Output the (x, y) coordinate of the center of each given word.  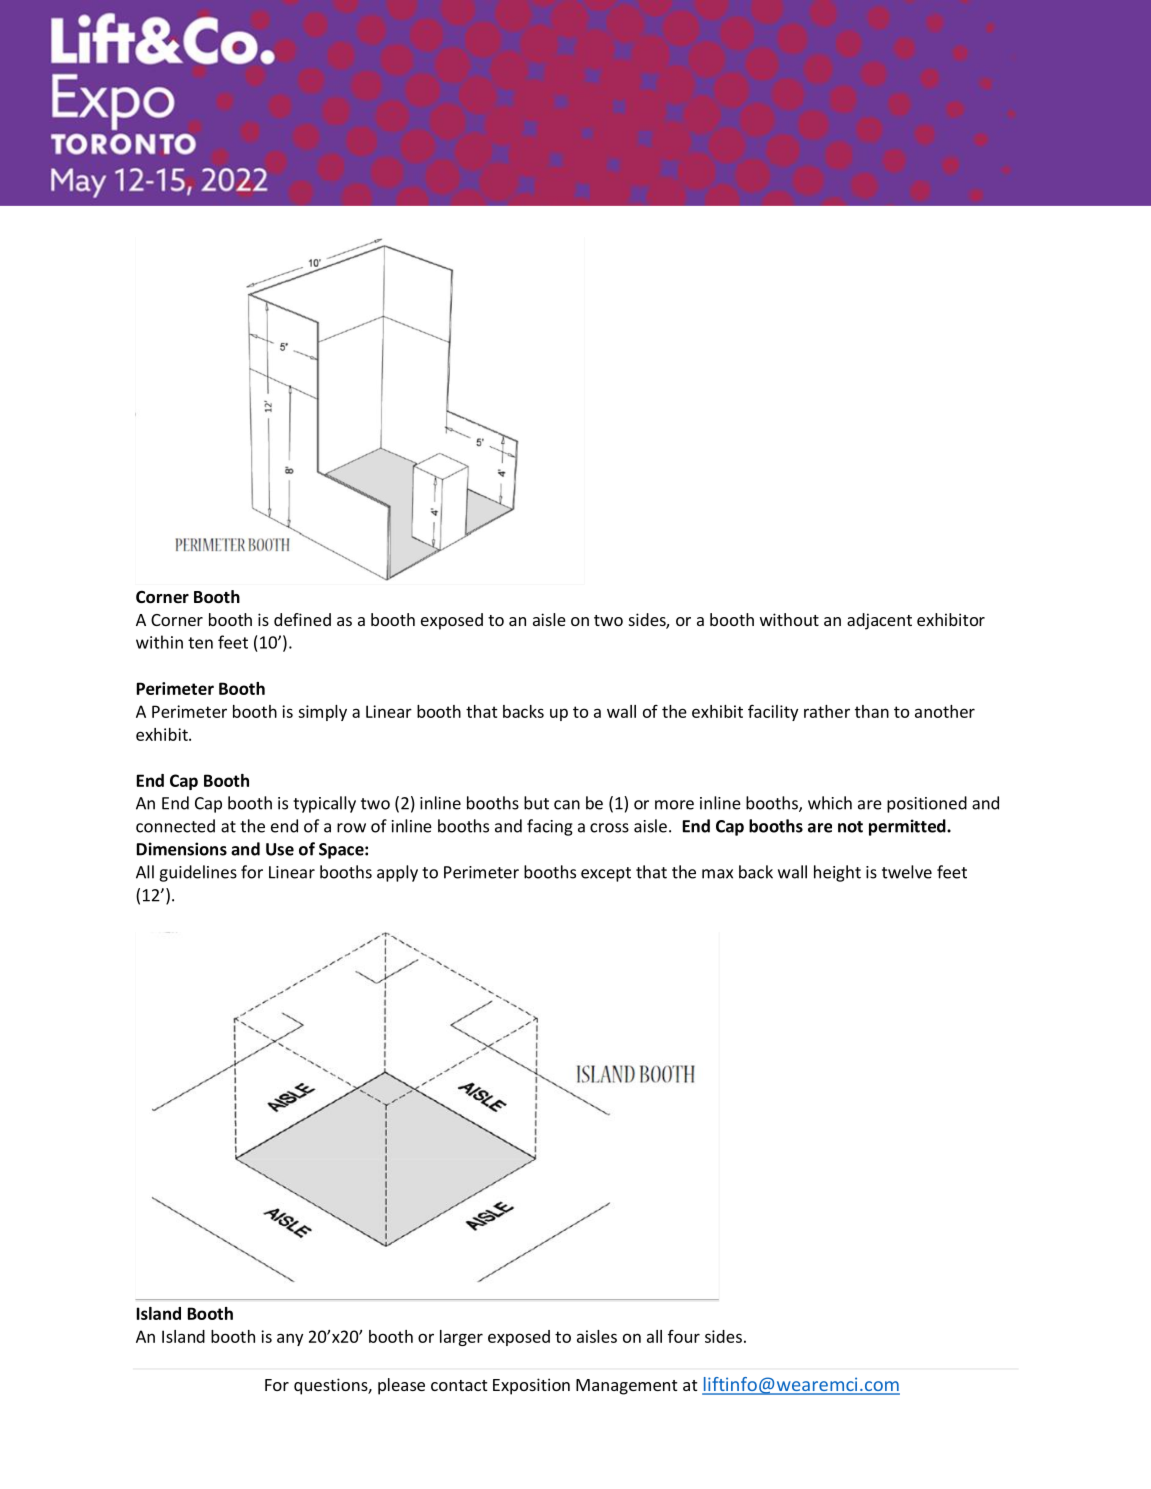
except (606, 874)
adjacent (879, 621)
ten (200, 643)
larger (461, 1338)
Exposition (531, 1386)
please (401, 1386)
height (837, 873)
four (684, 1336)
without (789, 619)
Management (626, 1387)
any (290, 1339)
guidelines (198, 873)
